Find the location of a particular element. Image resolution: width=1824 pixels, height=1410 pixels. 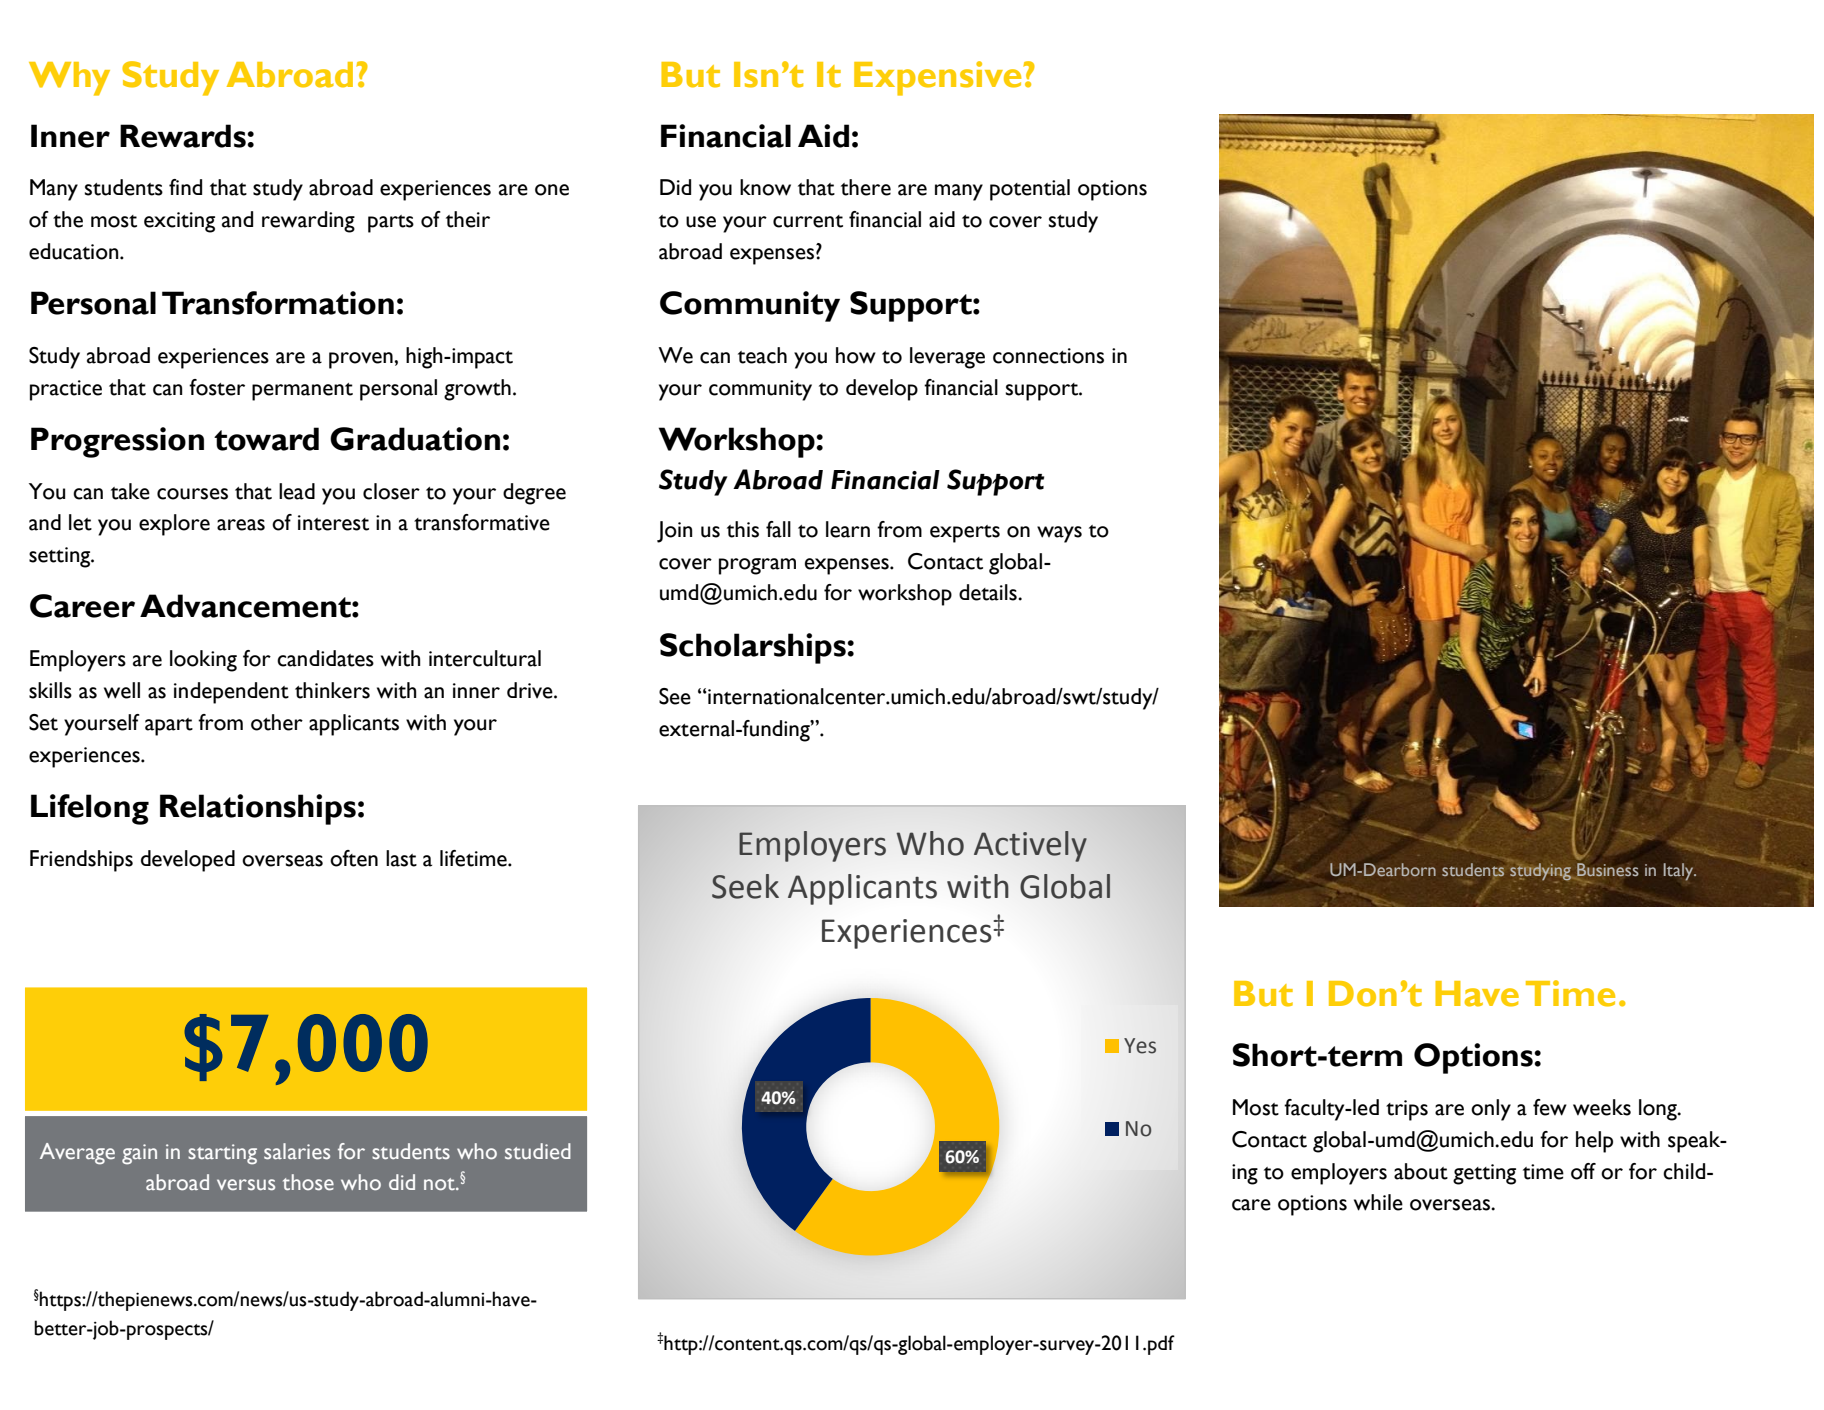

Actively is located at coordinates (1030, 846).
